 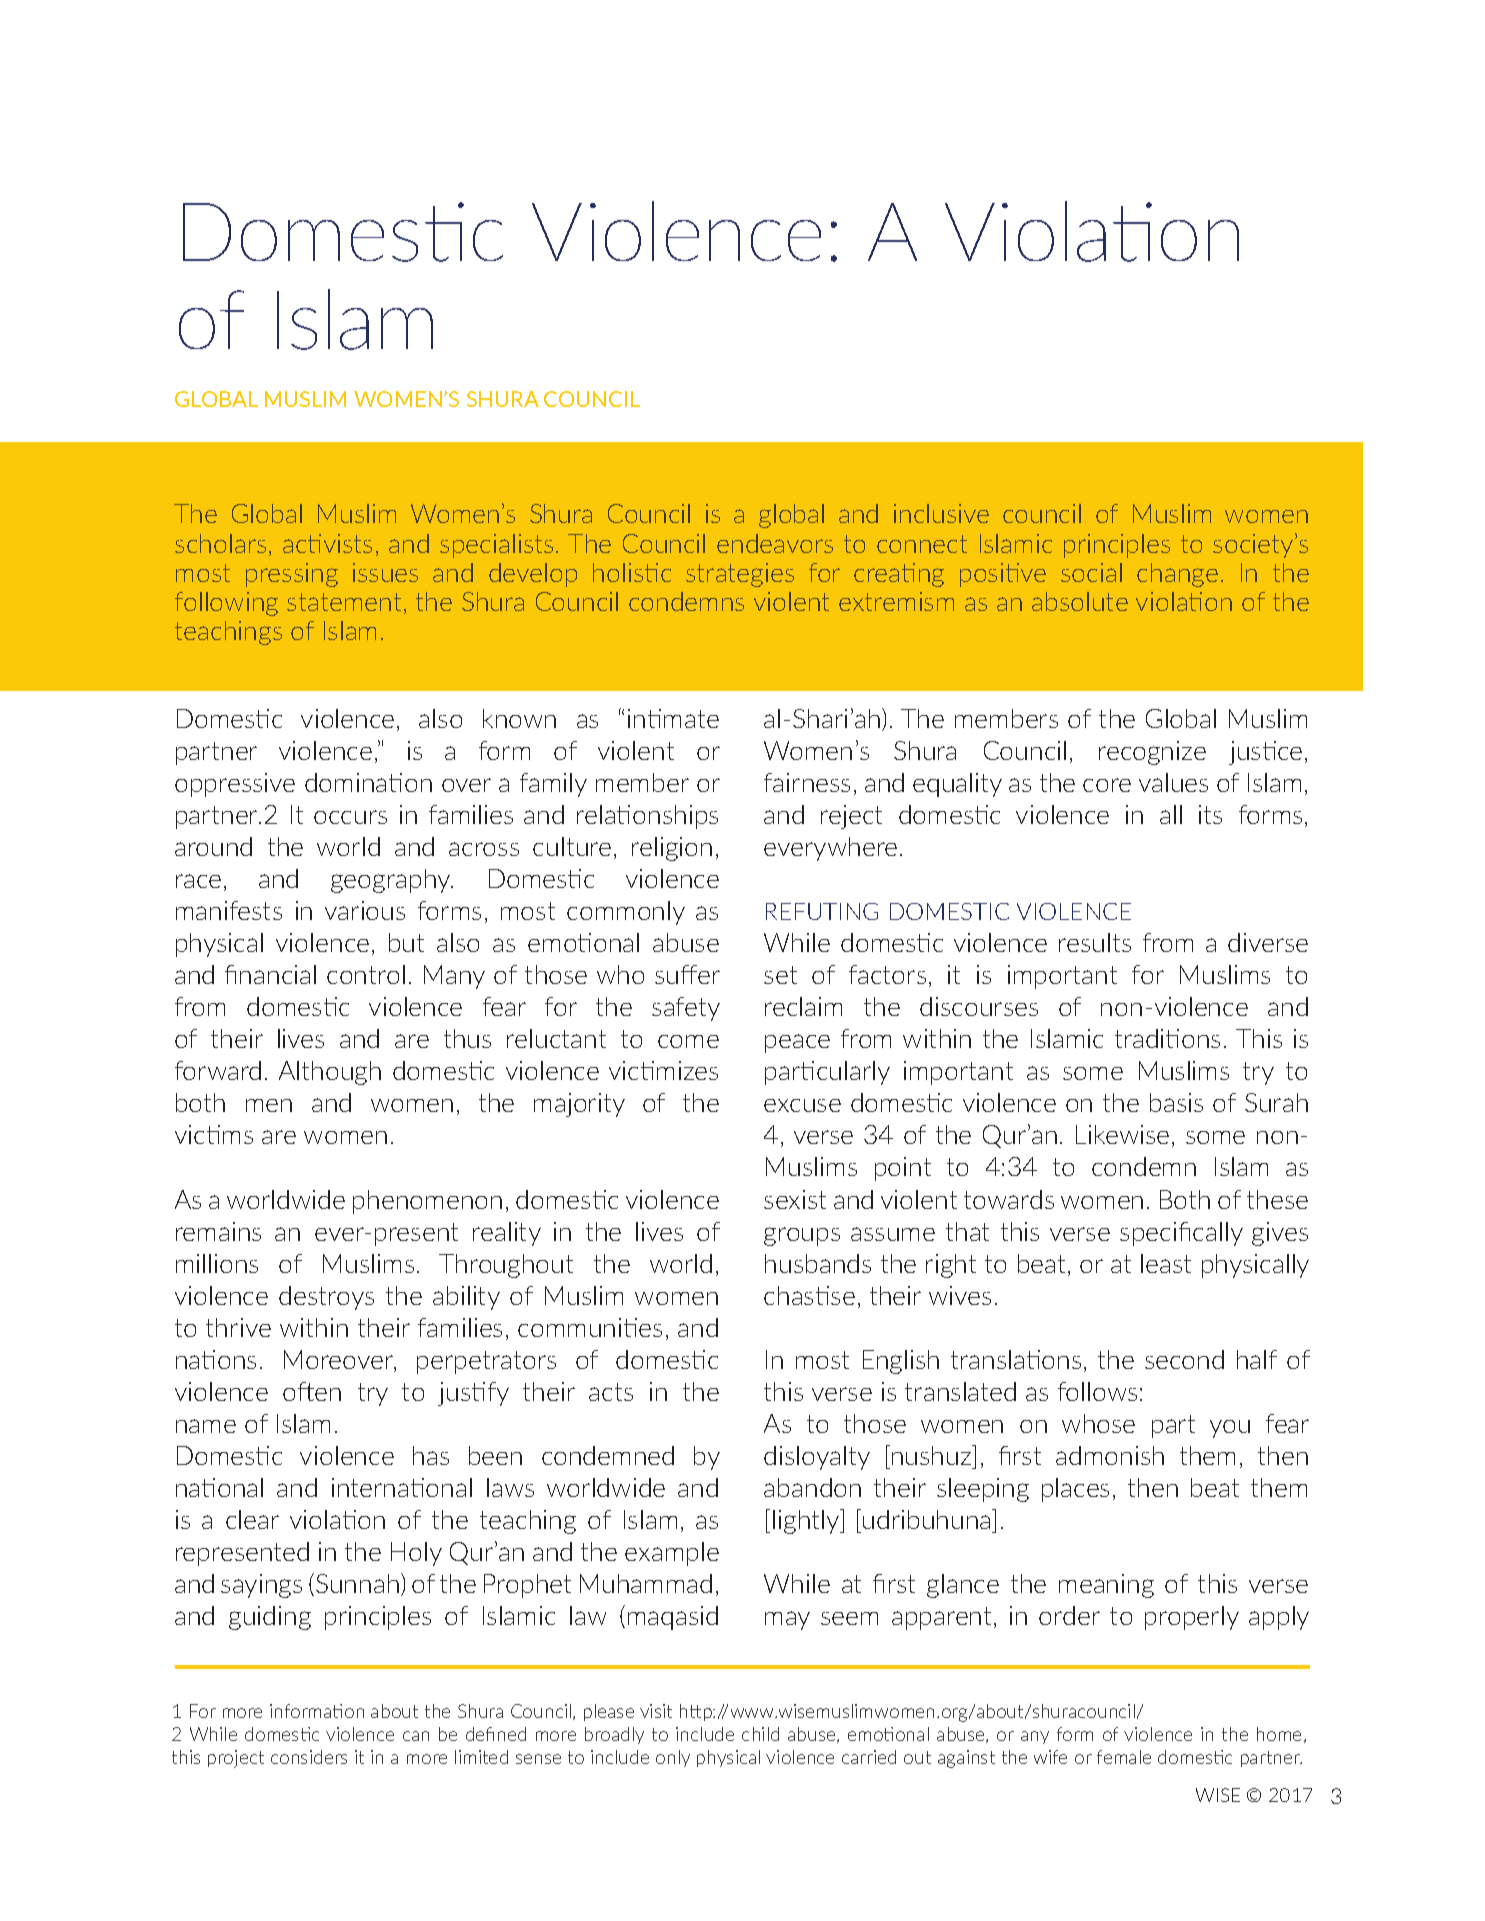 I want to click on considers, so click(x=309, y=1757).
